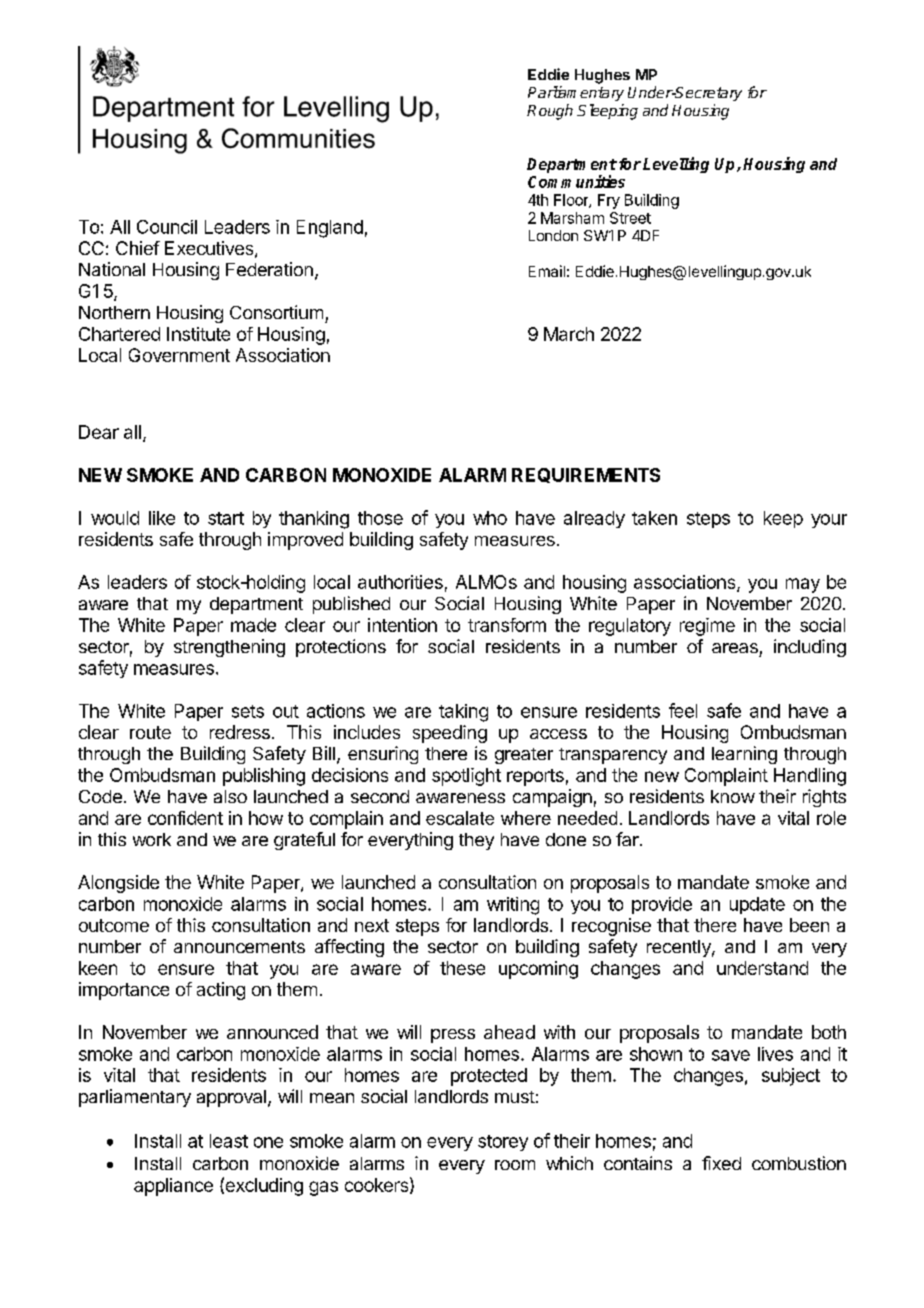 The height and width of the screenshot is (1308, 924). I want to click on transform, so click(507, 625).
